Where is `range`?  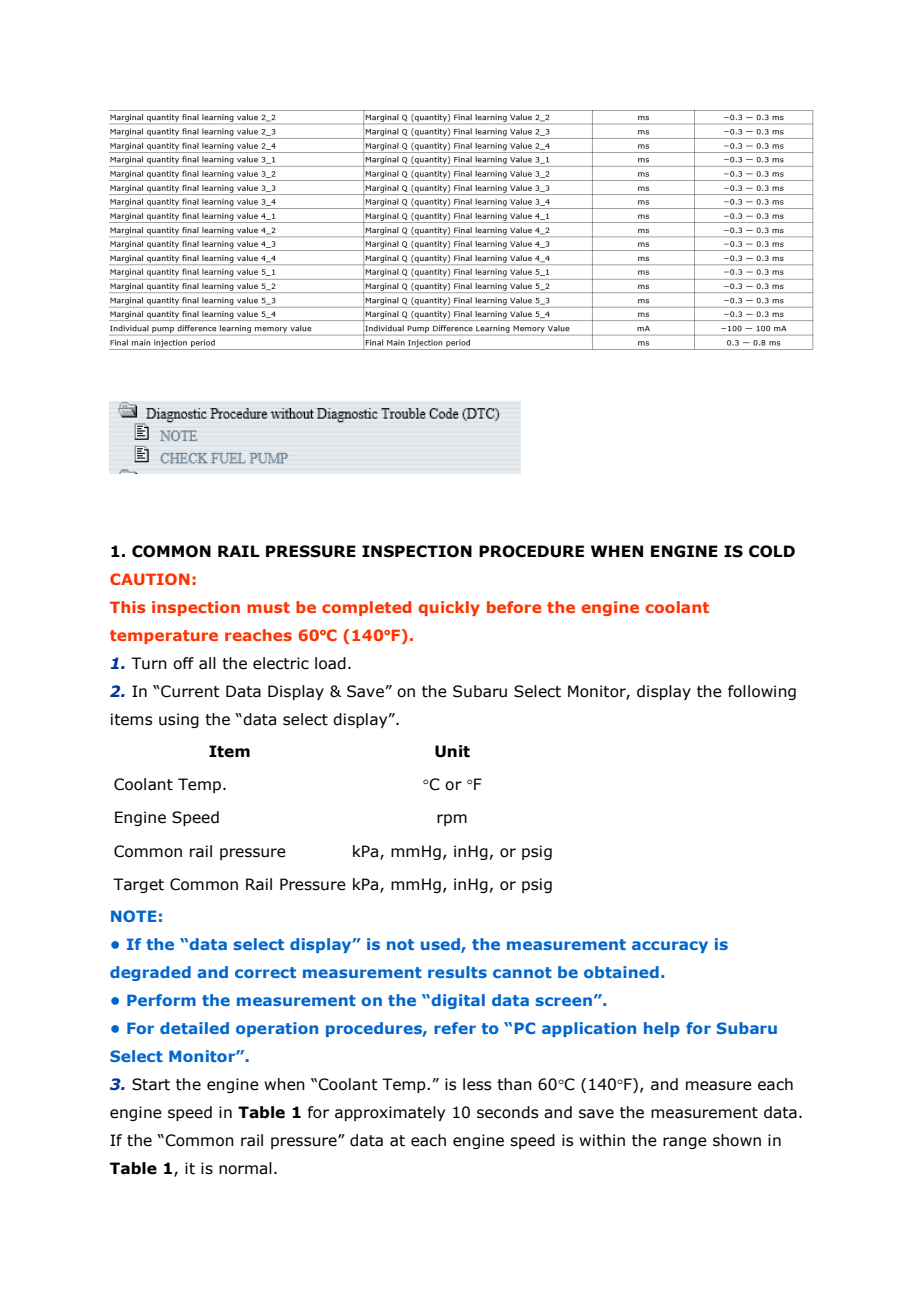 range is located at coordinates (685, 1143).
